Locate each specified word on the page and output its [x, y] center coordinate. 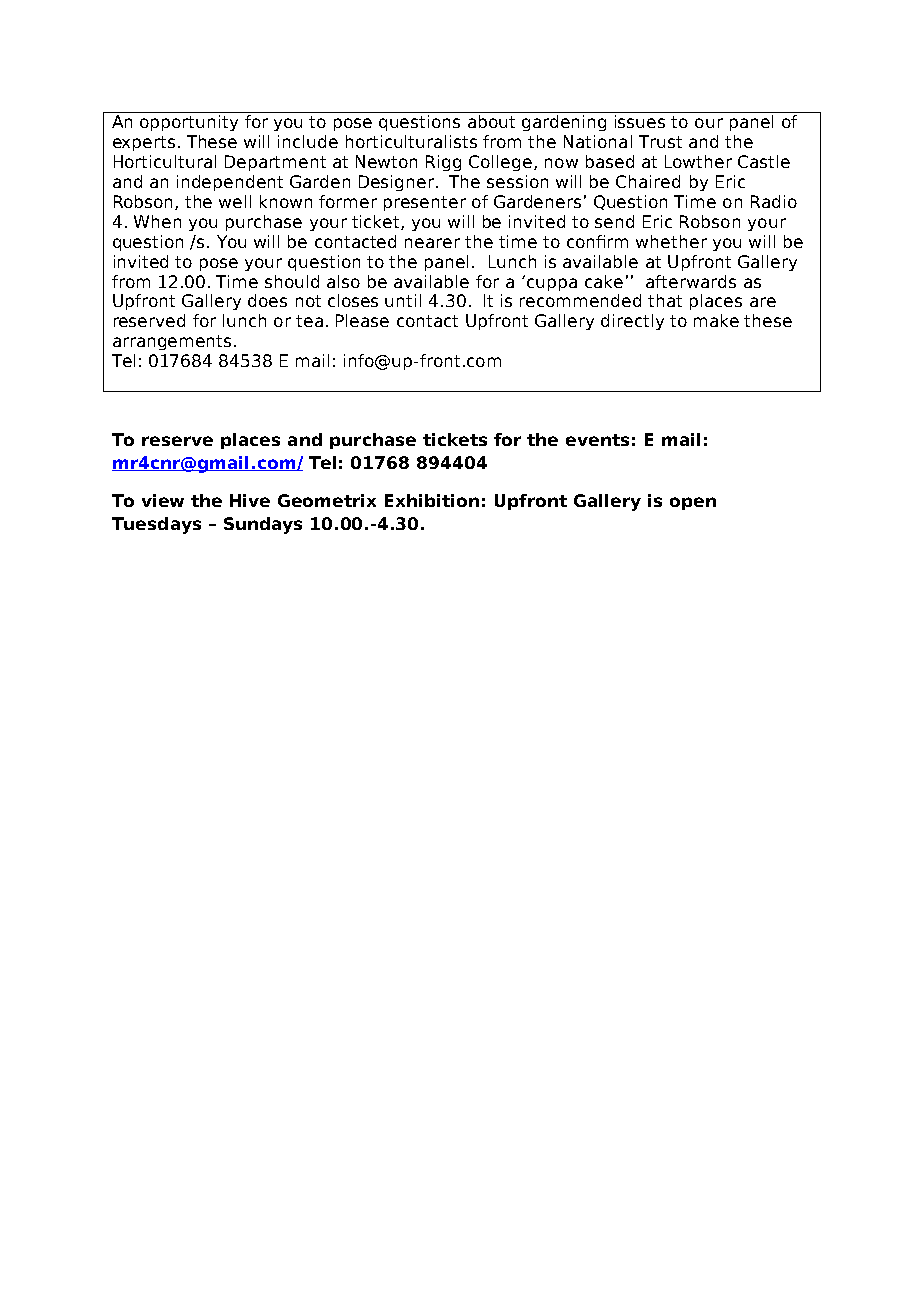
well [235, 201]
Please [362, 320]
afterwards [691, 281]
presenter [425, 203]
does [267, 300]
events [597, 440]
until [403, 300]
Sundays [263, 525]
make [716, 320]
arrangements [172, 342]
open [693, 503]
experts [144, 143]
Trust [660, 141]
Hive [250, 500]
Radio [774, 201]
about [491, 121]
